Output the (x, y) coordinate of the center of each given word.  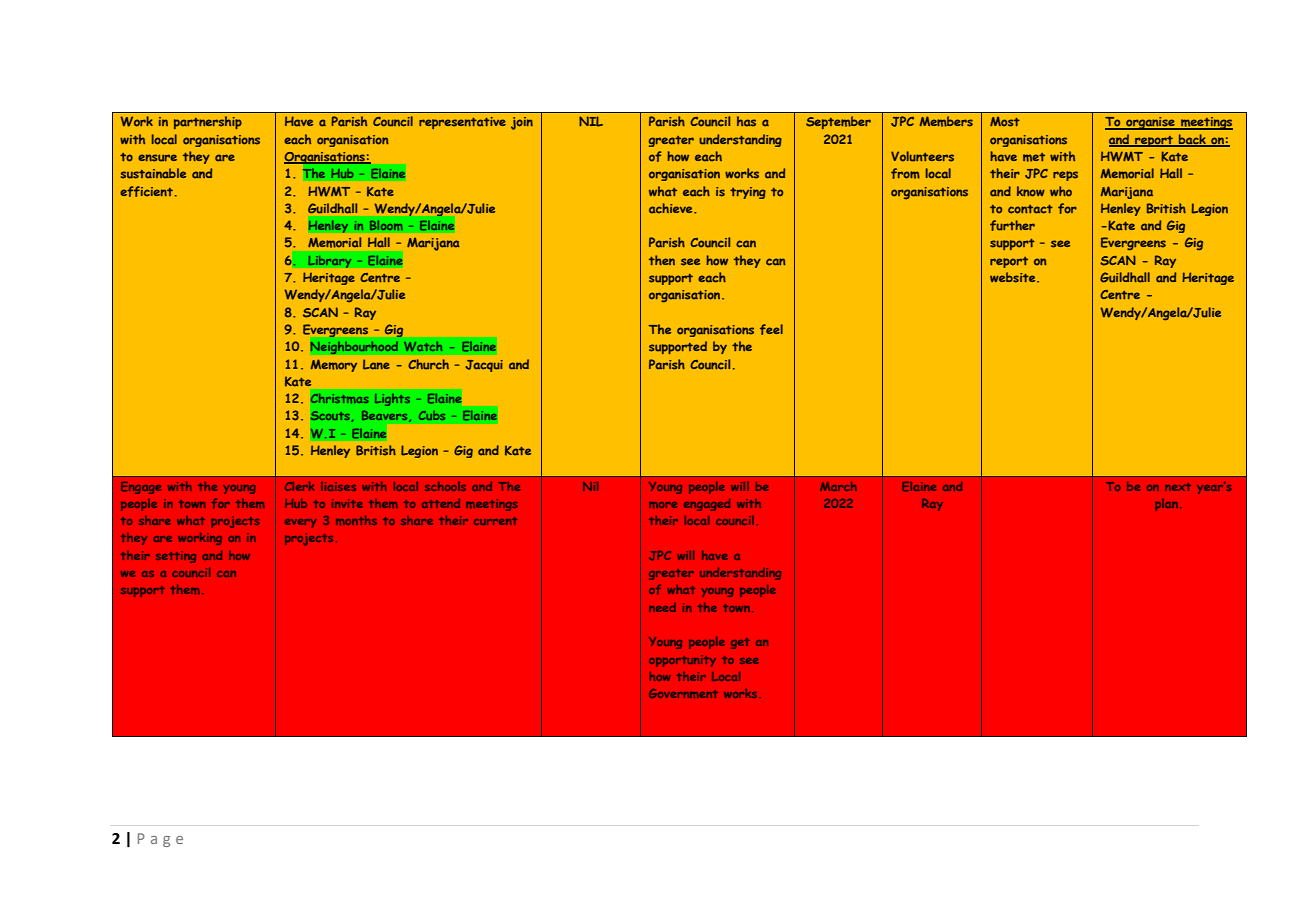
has (746, 121)
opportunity (682, 661)
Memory (334, 365)
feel (771, 329)
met (1034, 157)
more (663, 505)
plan (1166, 505)
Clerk (300, 486)
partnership (208, 122)
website (1014, 277)
